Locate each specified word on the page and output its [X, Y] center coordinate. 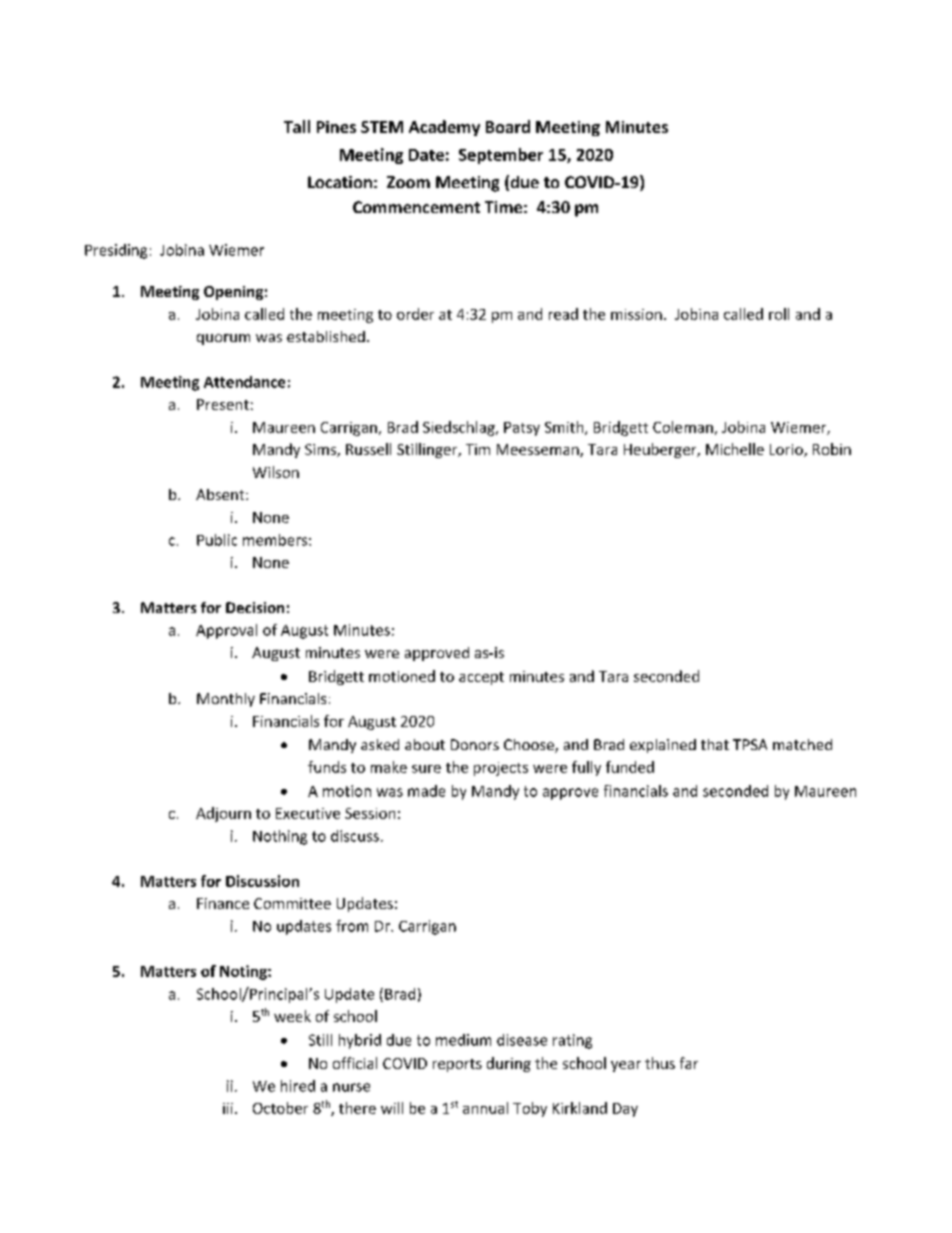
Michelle [735, 449]
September [501, 156]
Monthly [226, 700]
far [689, 1063]
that [715, 744]
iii [228, 1108]
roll [779, 314]
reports [457, 1065]
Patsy [522, 429]
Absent [221, 494]
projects [501, 769]
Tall [297, 126]
